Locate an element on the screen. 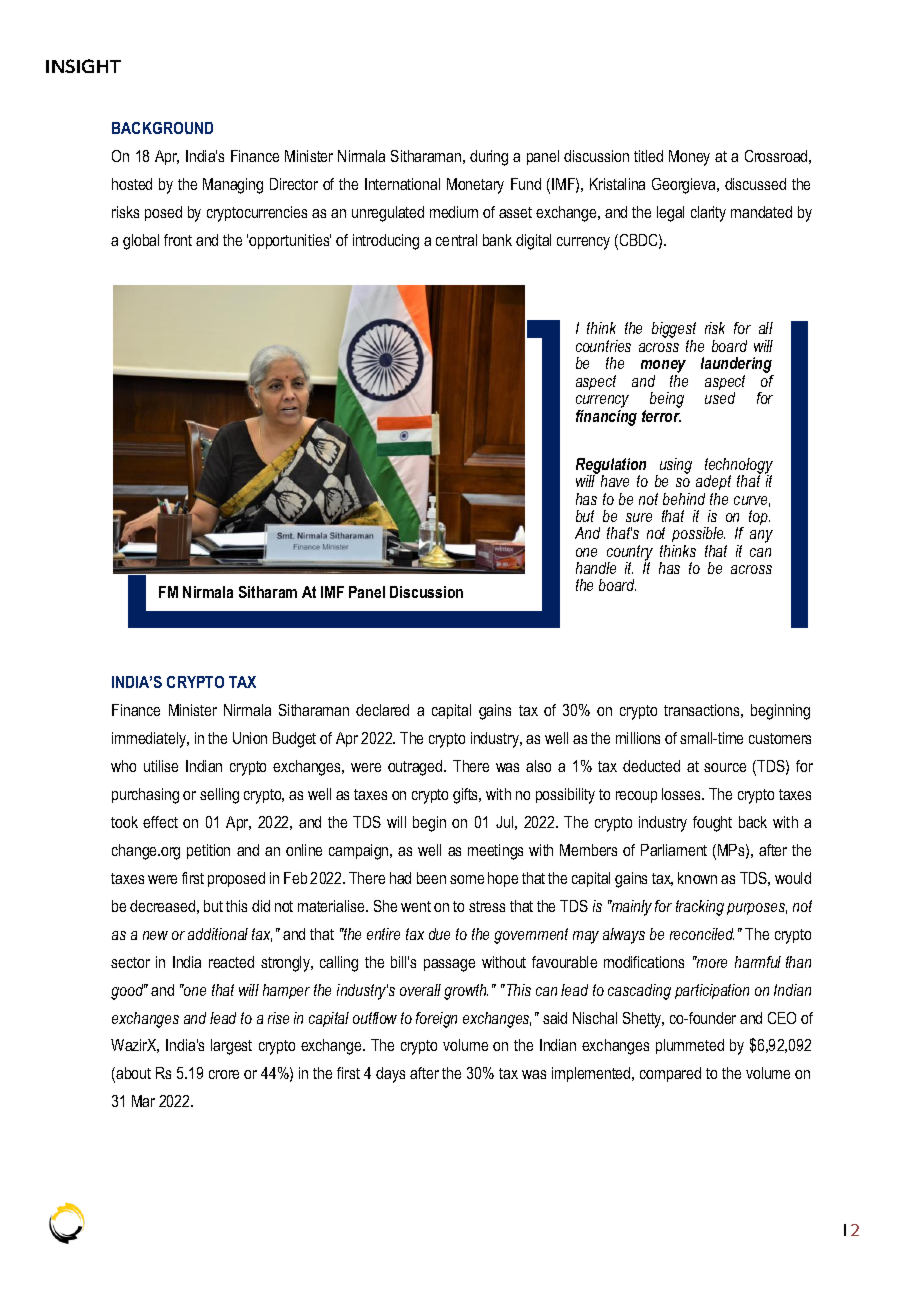 This screenshot has width=924, height=1308. titled is located at coordinates (648, 156).
